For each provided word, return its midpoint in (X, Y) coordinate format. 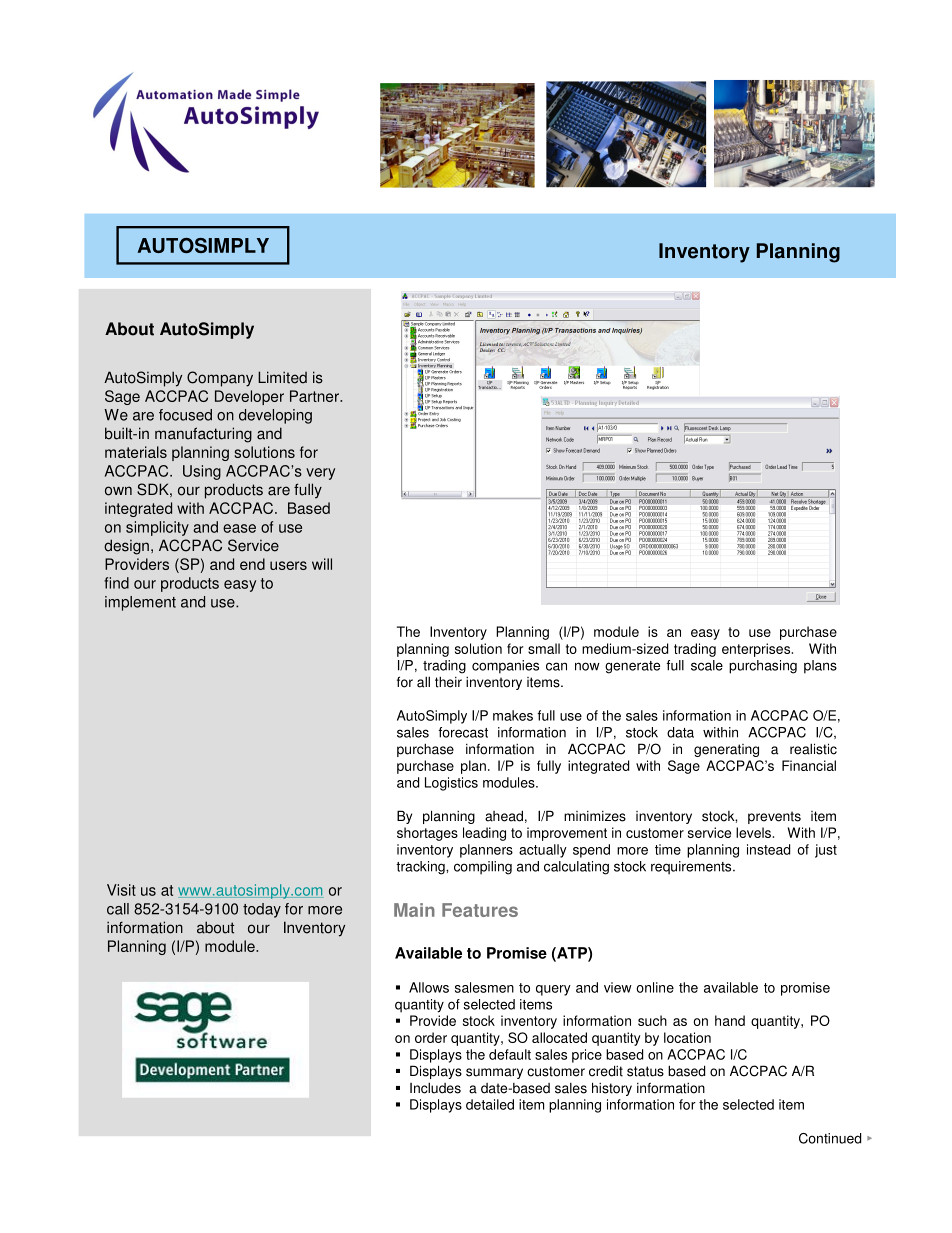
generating (726, 750)
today (262, 910)
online (655, 987)
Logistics (451, 784)
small (544, 648)
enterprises (757, 650)
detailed (490, 1104)
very (320, 474)
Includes (435, 1088)
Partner (315, 396)
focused (185, 415)
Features (480, 910)
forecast (463, 732)
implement (140, 603)
